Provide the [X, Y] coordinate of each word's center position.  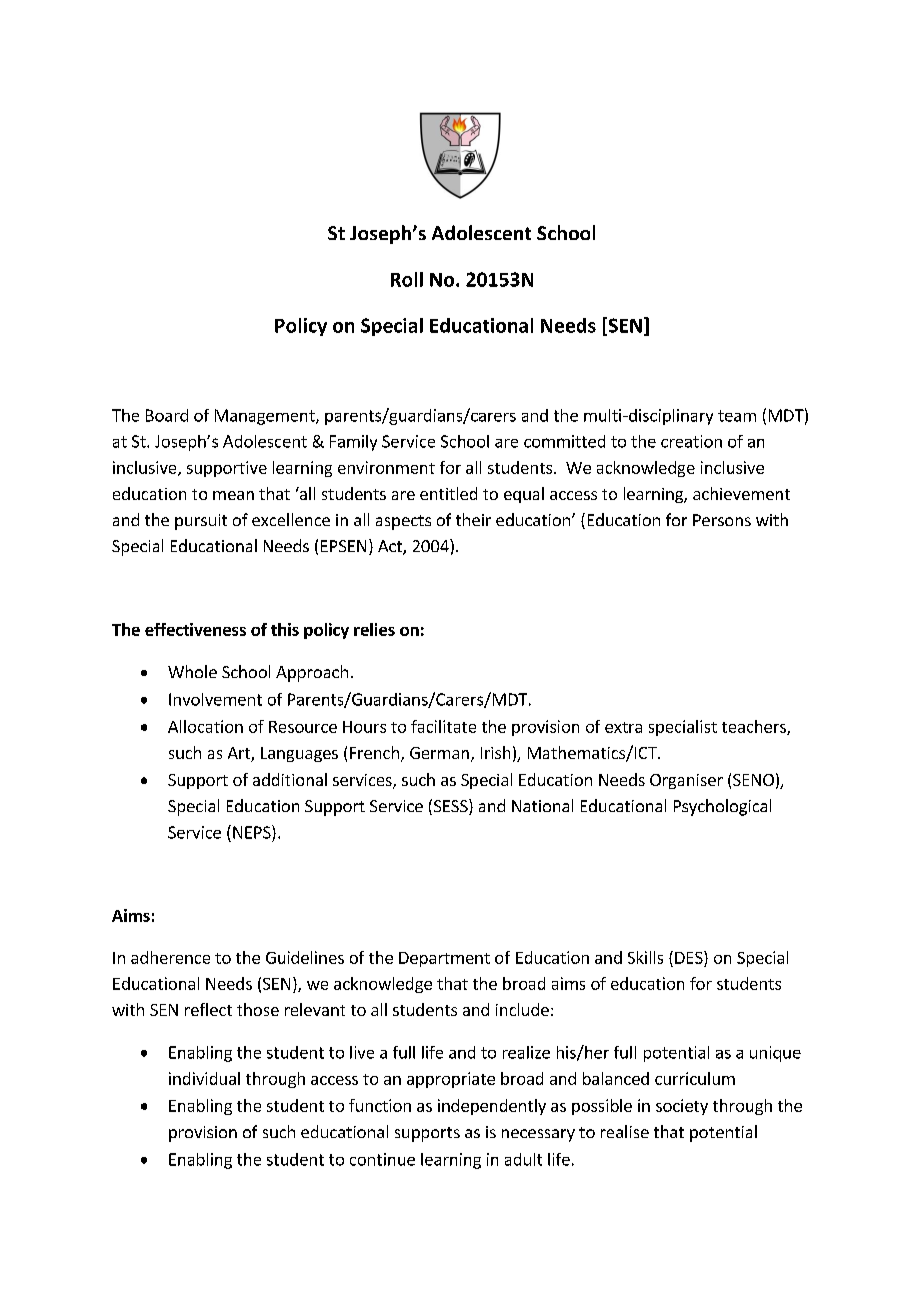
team [737, 416]
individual [204, 1078]
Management [266, 417]
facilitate [443, 726]
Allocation [205, 726]
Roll [407, 279]
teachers [755, 727]
